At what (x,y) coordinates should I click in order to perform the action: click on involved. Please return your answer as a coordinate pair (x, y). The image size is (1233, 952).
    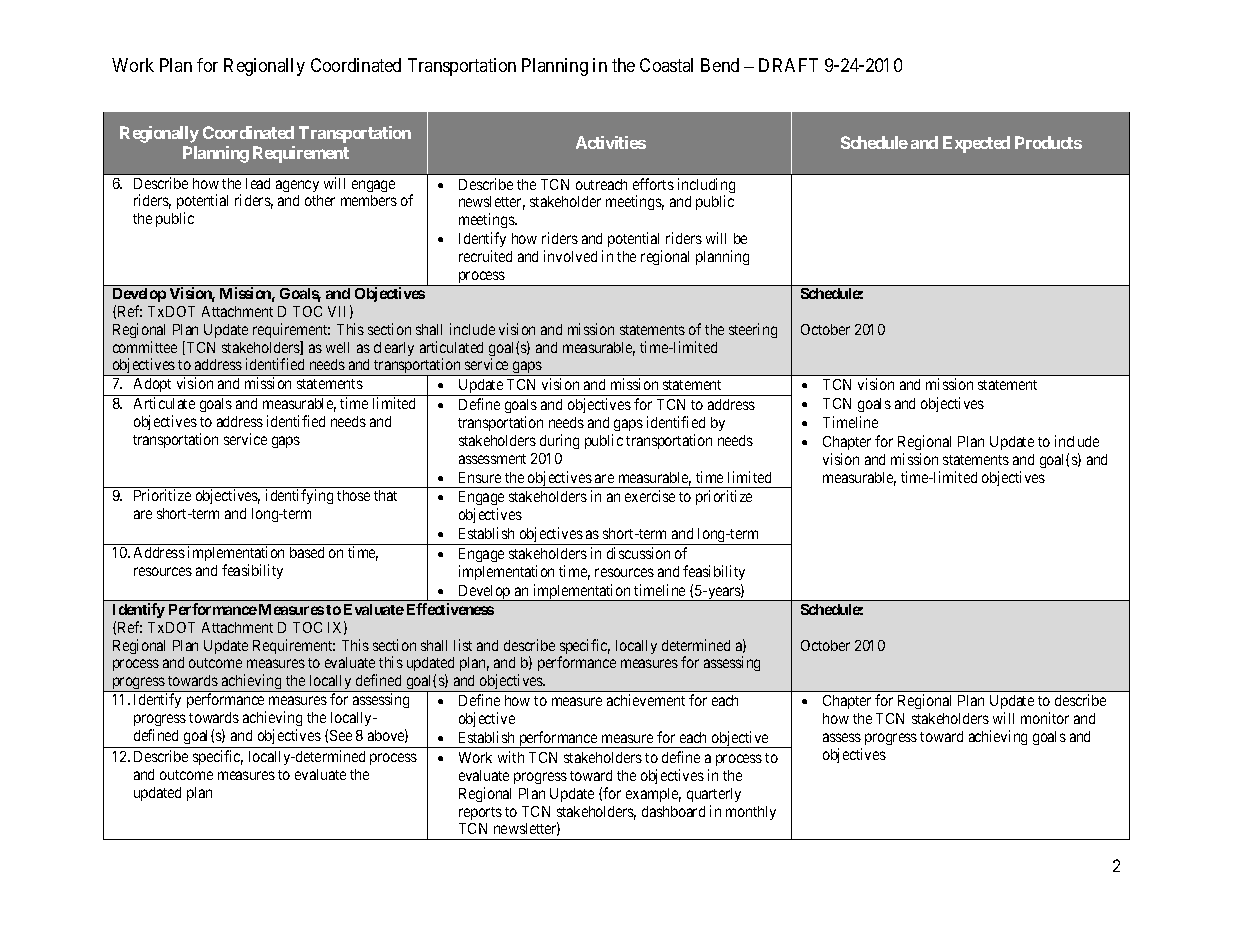
    Looking at the image, I should click on (570, 256).
